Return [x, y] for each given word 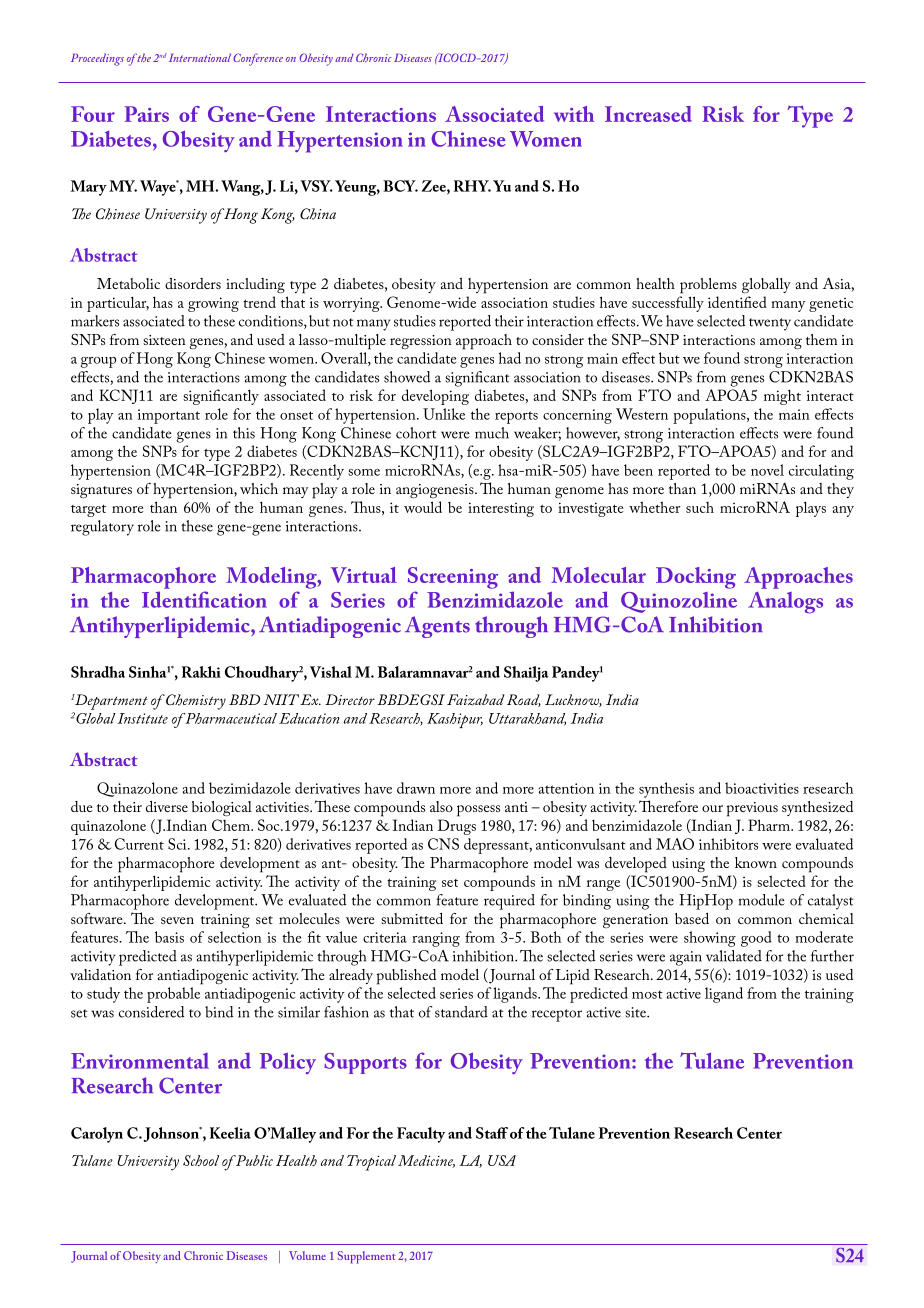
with [574, 114]
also [441, 806]
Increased [648, 114]
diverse [167, 806]
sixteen [164, 340]
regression [421, 342]
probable [173, 995]
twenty [770, 324]
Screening [453, 578]
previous [752, 809]
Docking [696, 578]
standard [461, 1012]
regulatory [102, 528]
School [201, 1160]
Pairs [146, 114]
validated [734, 956]
